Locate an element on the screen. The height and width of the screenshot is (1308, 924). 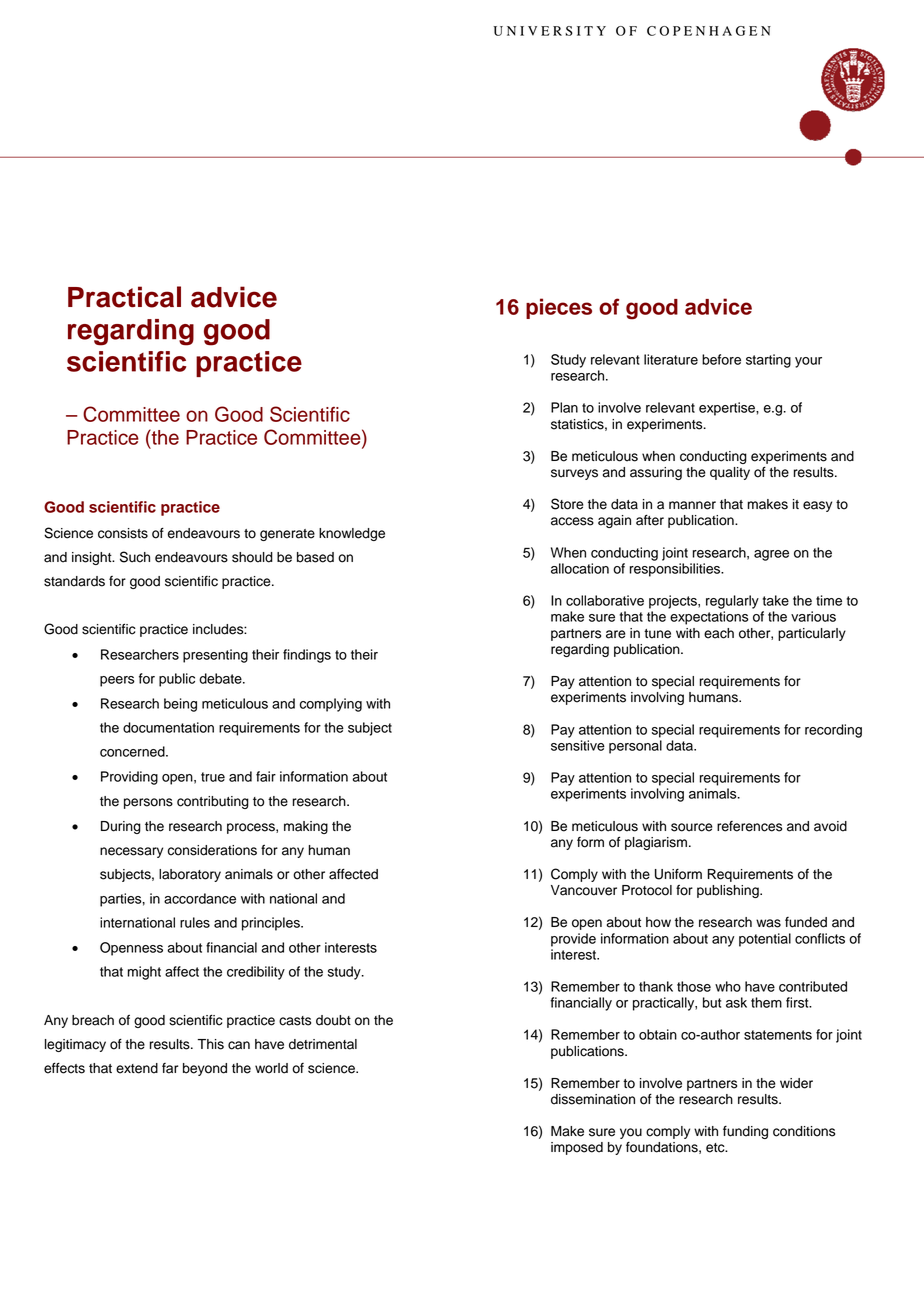
UNIVERSITY is located at coordinates (550, 31).
